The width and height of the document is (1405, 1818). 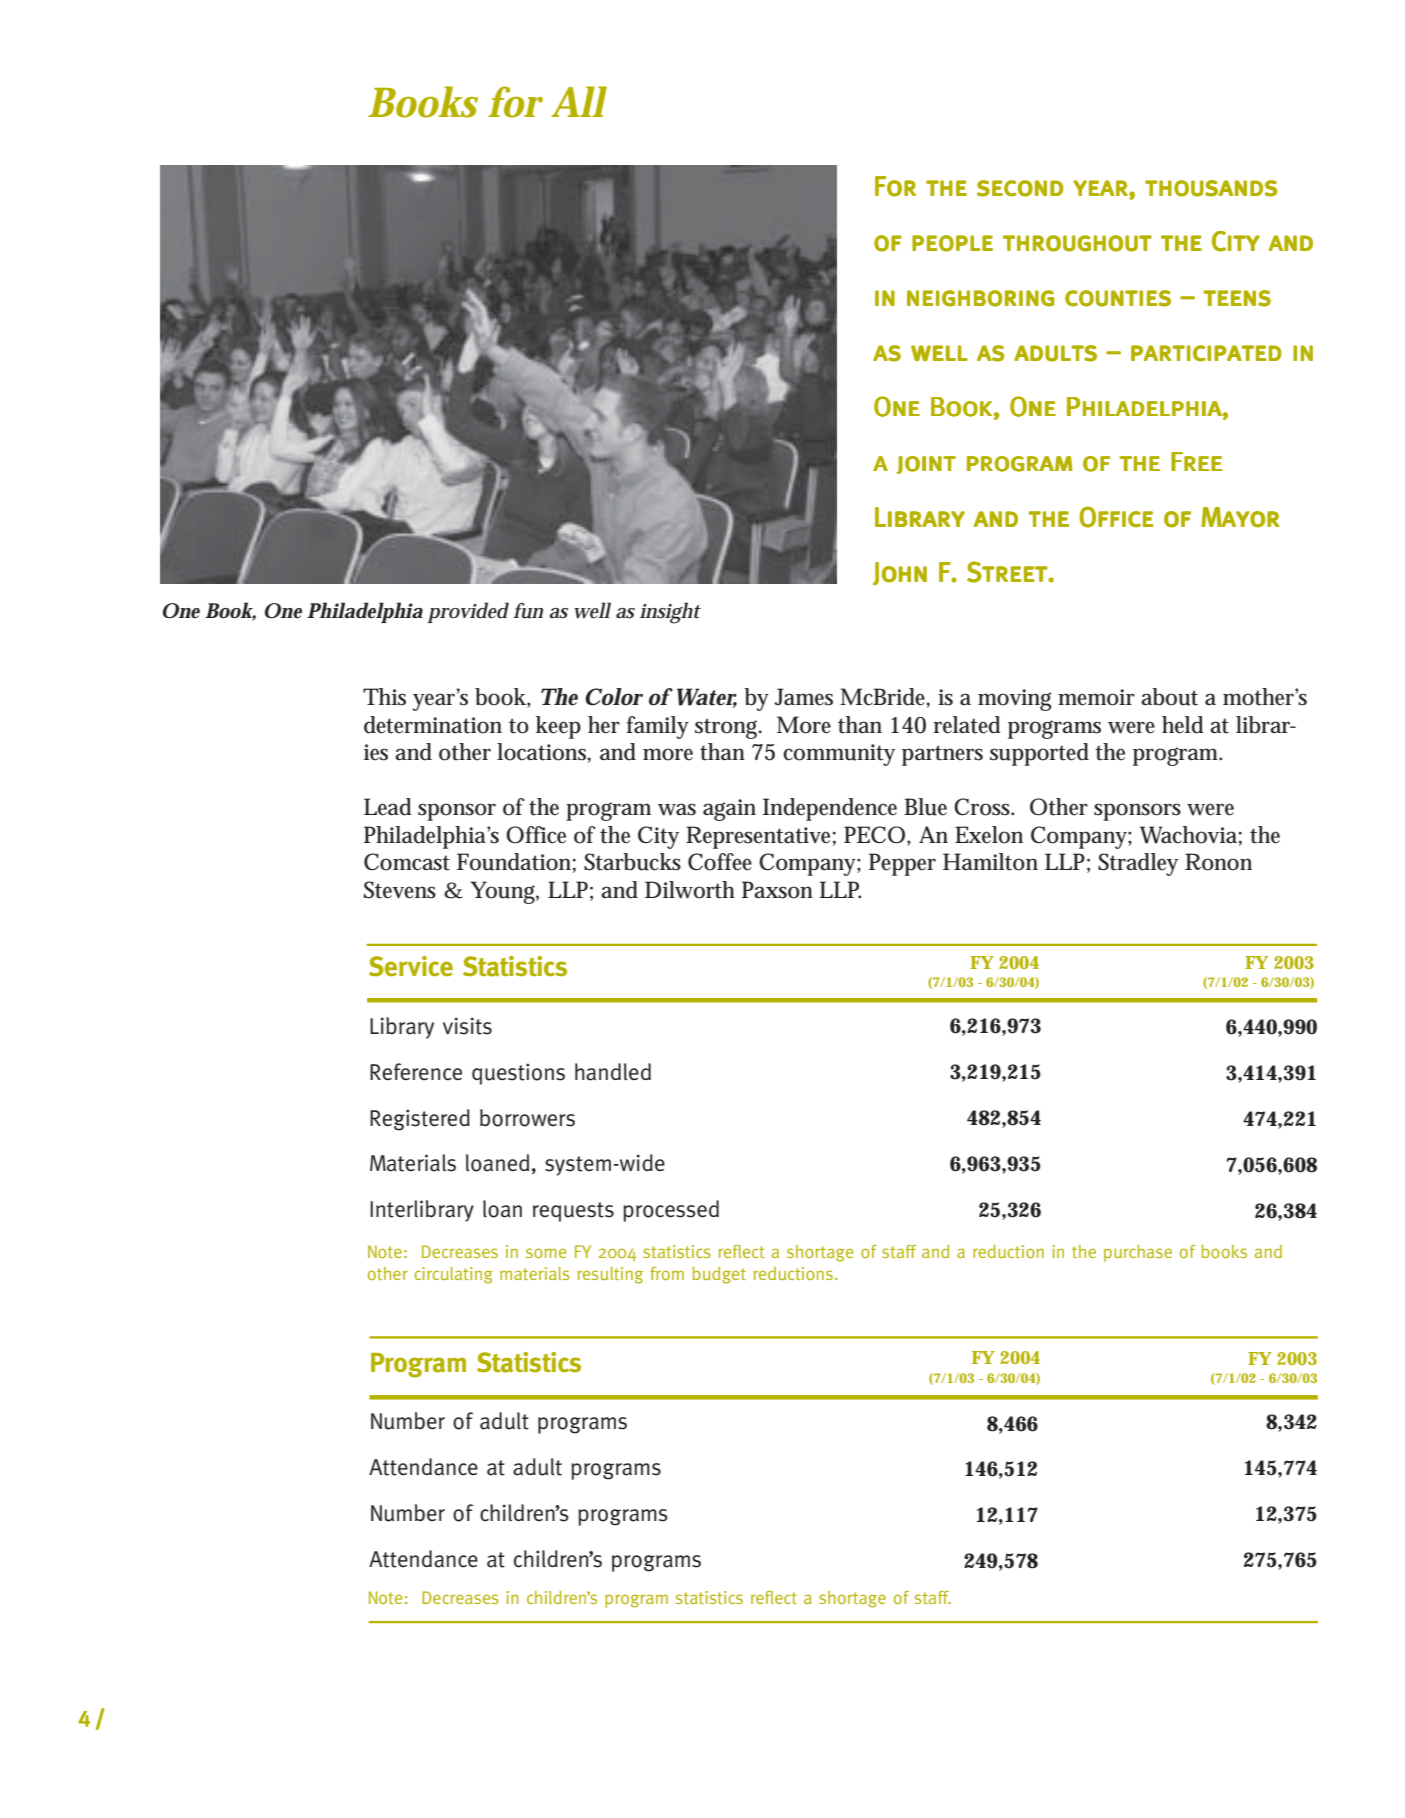 What do you see at coordinates (952, 243) in the document?
I see `people` at bounding box center [952, 243].
